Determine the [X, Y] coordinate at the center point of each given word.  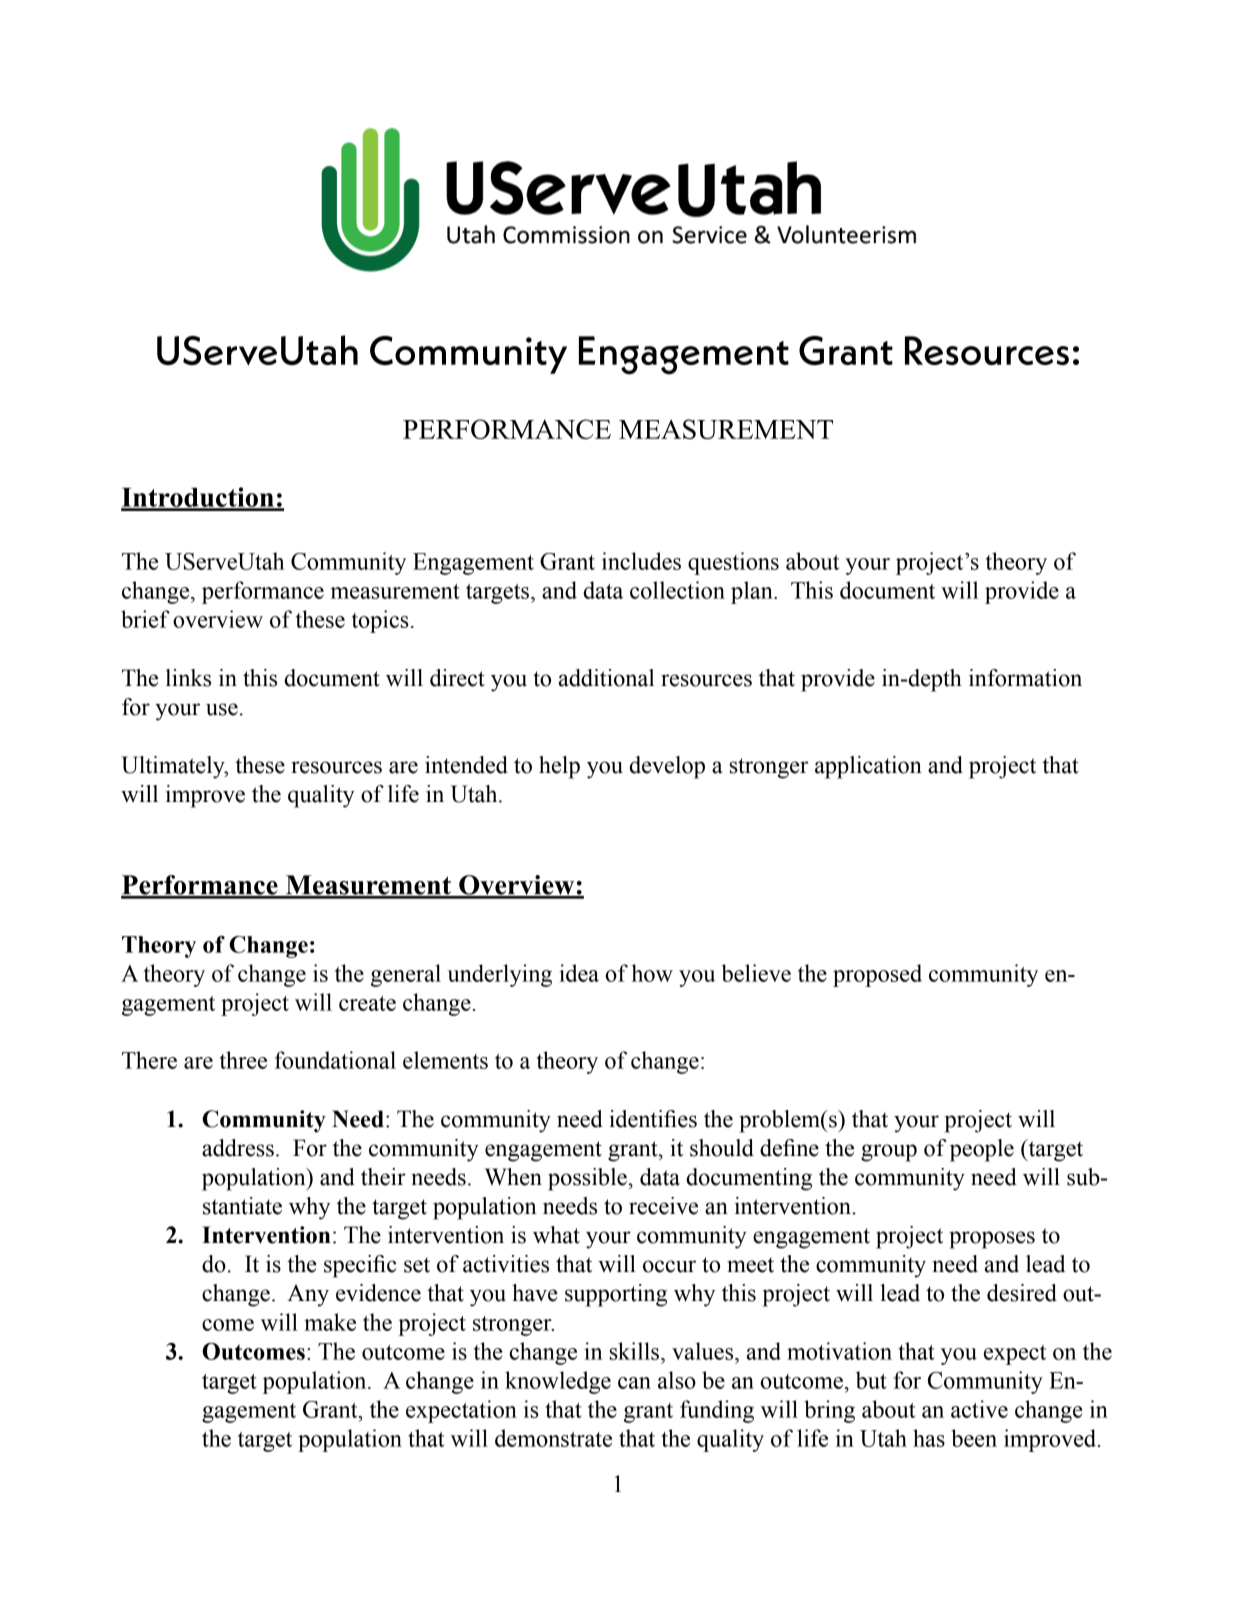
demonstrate [553, 1438]
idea [579, 973]
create [367, 1003]
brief [145, 619]
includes [641, 561]
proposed [877, 975]
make [330, 1322]
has [929, 1438]
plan [753, 592]
